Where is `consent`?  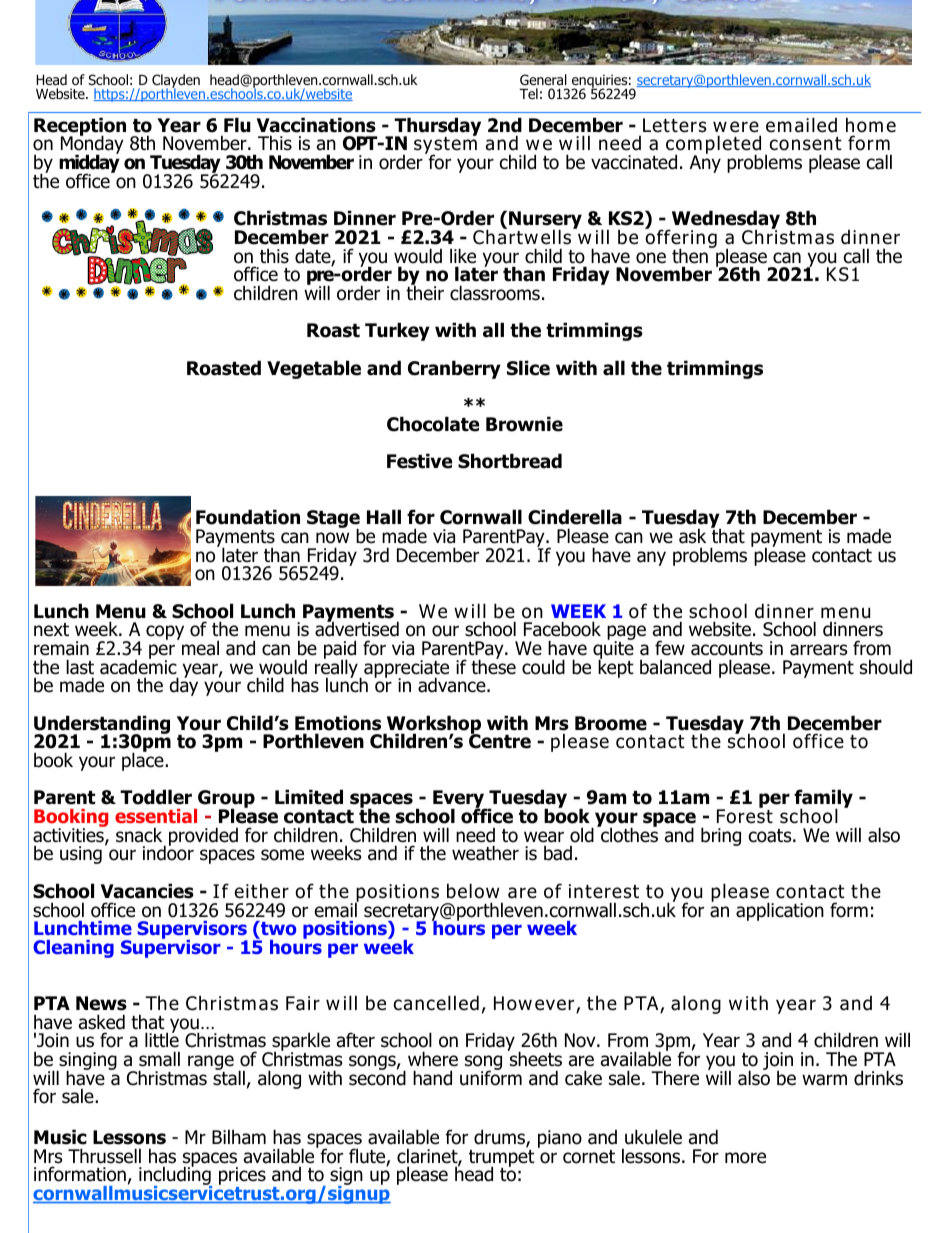 consent is located at coordinates (806, 144).
